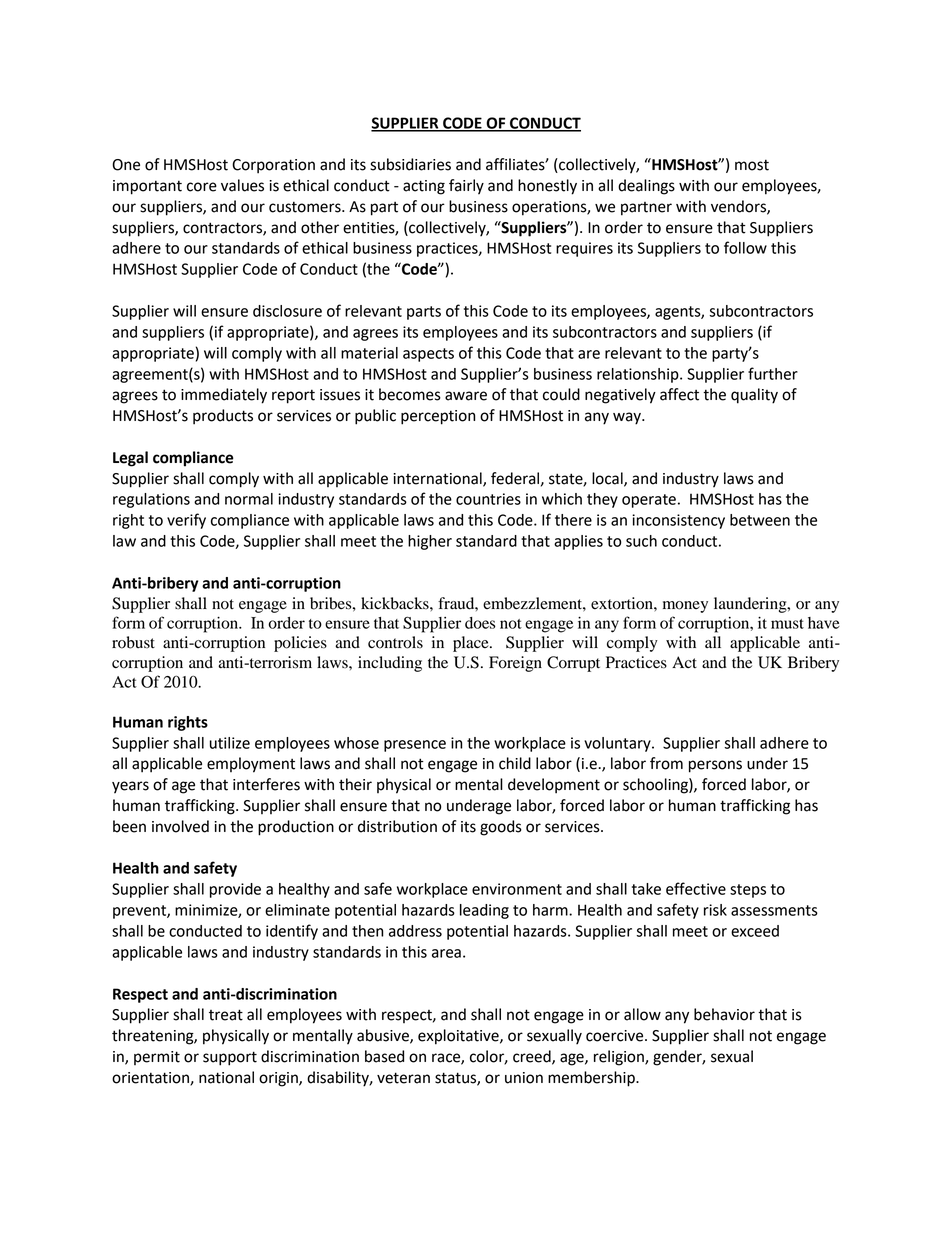 Image resolution: width=952 pixels, height=1233 pixels. What do you see at coordinates (466, 187) in the screenshot?
I see `fairly` at bounding box center [466, 187].
